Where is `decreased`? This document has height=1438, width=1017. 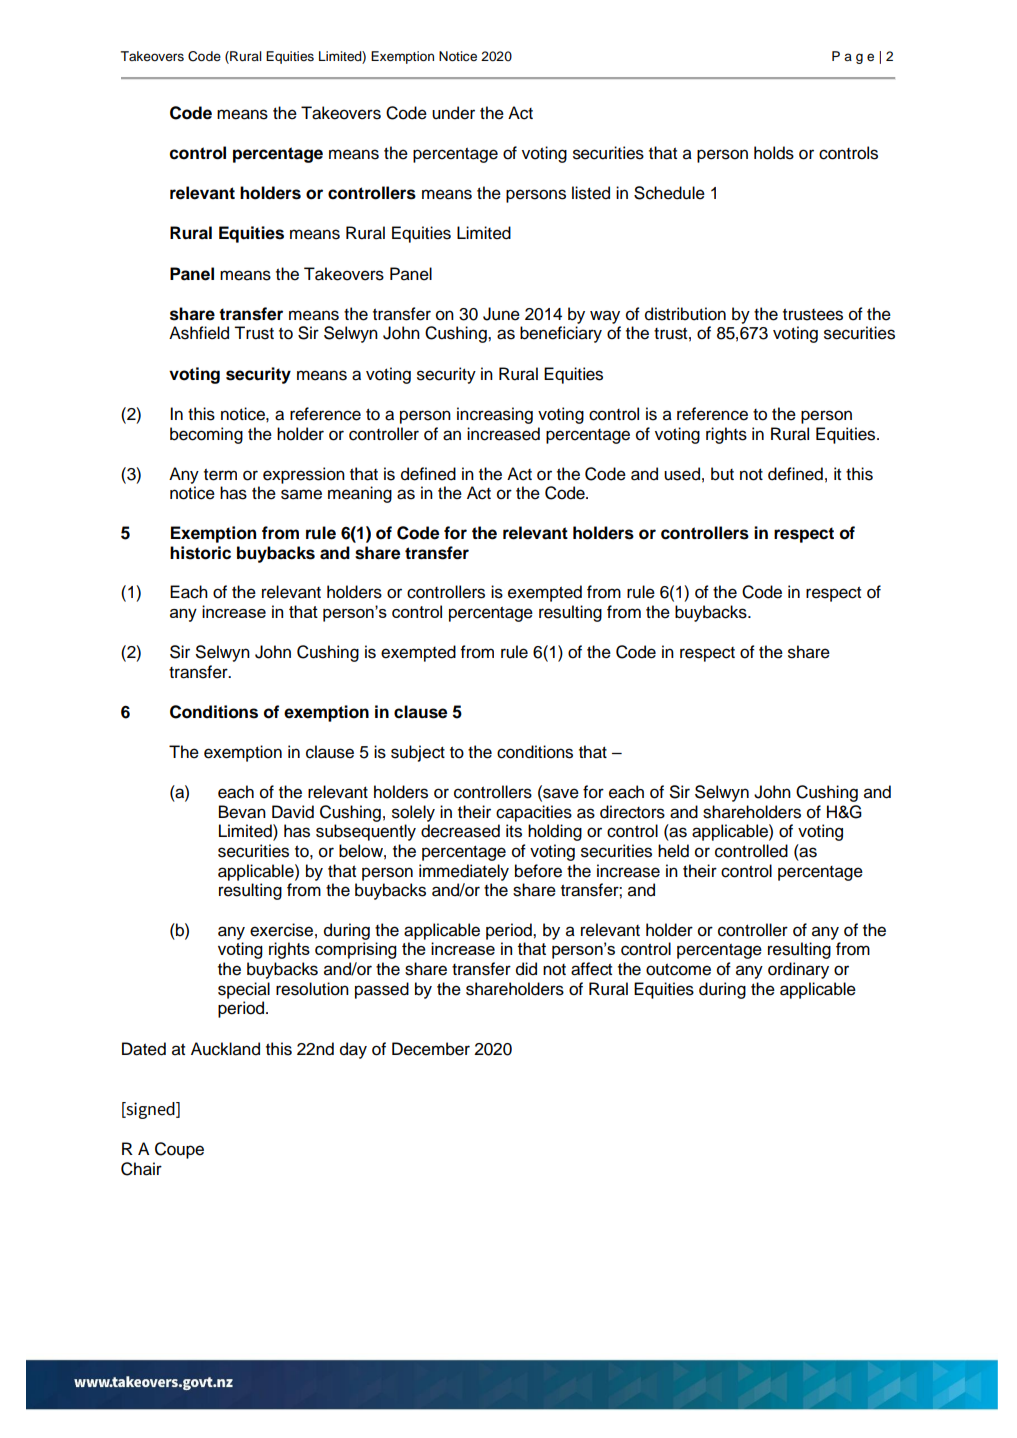
decreased is located at coordinates (460, 831).
